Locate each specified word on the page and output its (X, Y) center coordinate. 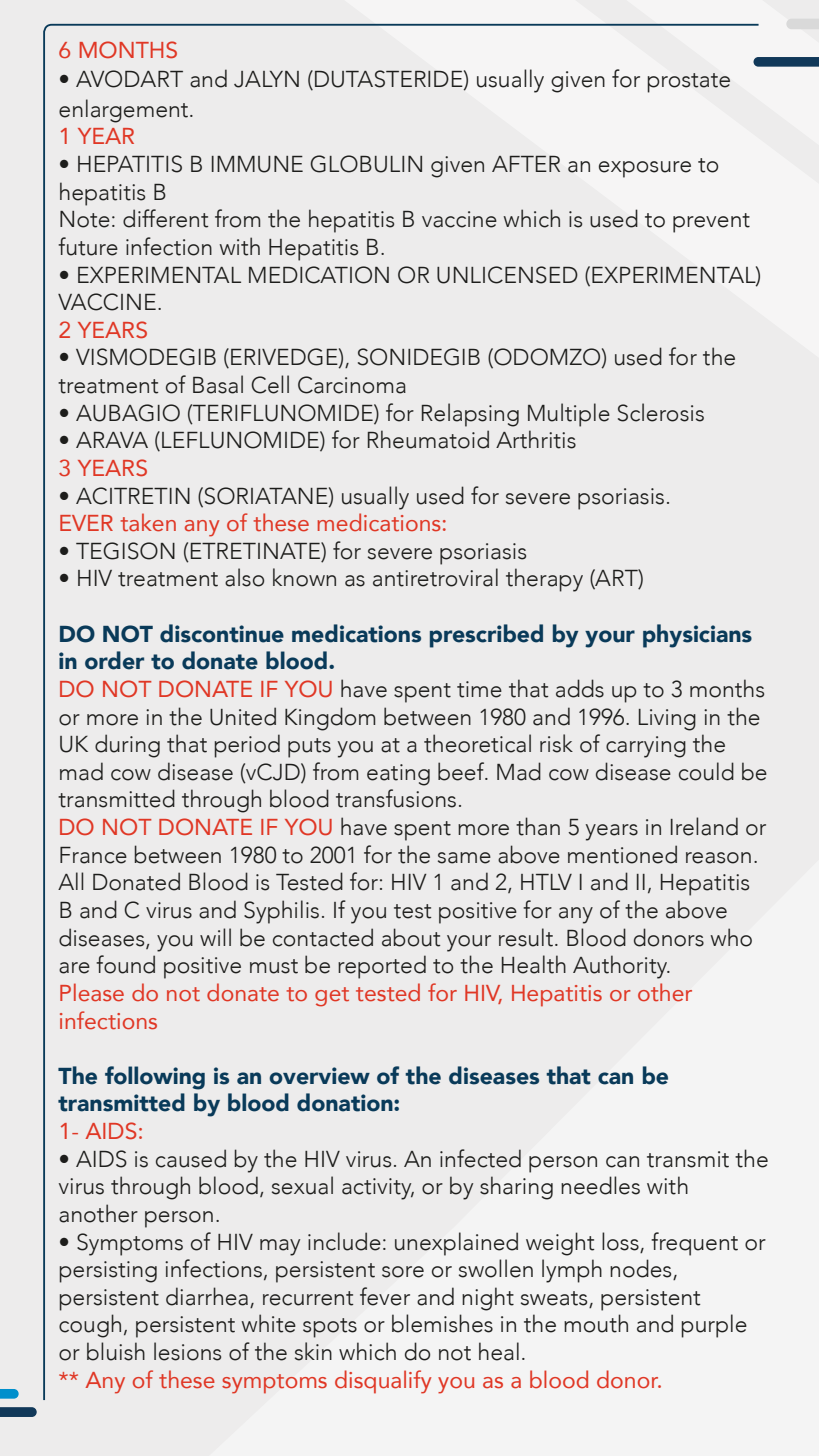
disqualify (383, 1382)
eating (398, 775)
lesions (187, 1351)
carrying (646, 747)
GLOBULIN (366, 164)
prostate (688, 83)
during (127, 746)
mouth (596, 1323)
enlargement (125, 111)
